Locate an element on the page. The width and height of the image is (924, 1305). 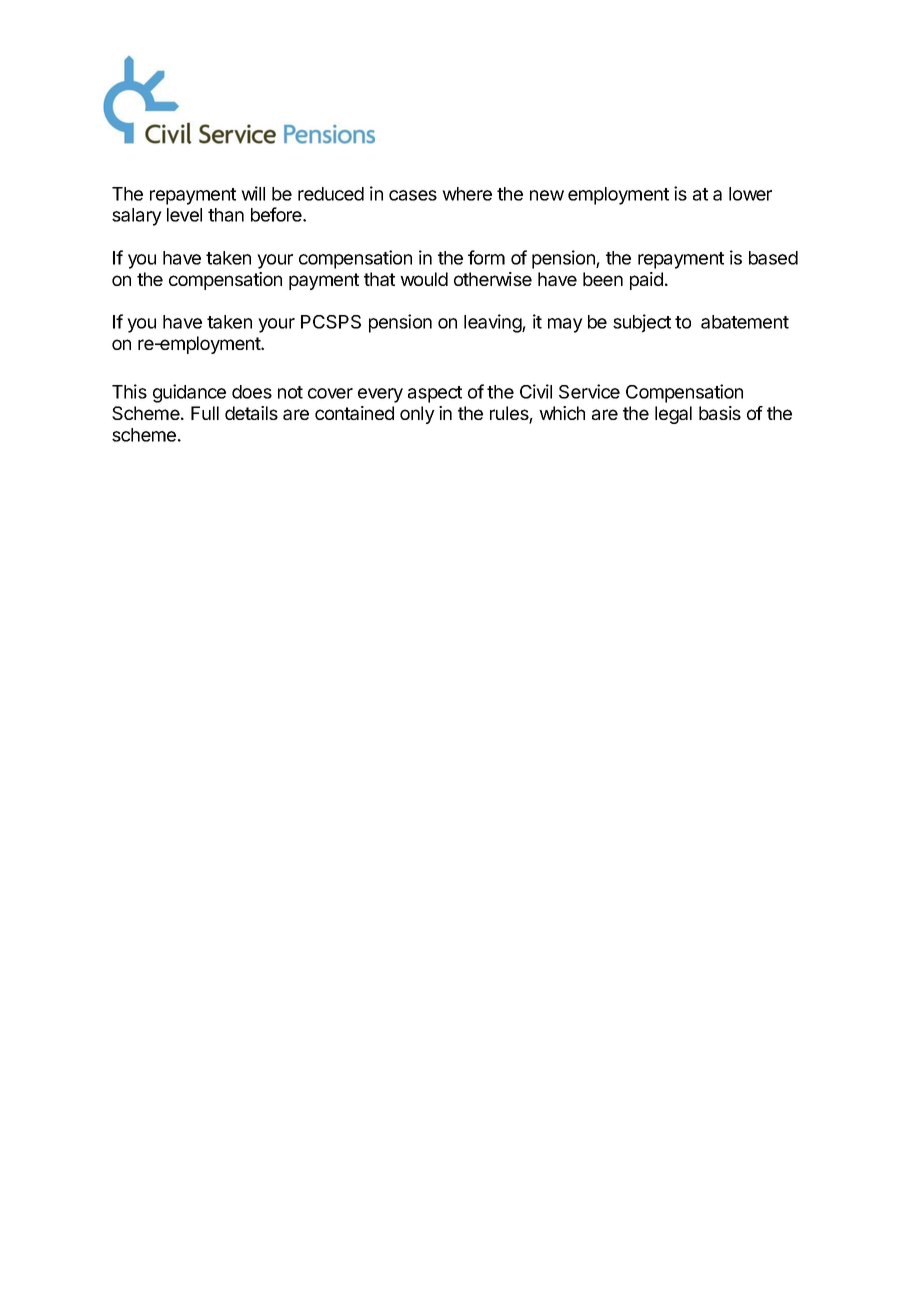
Full is located at coordinates (205, 413).
